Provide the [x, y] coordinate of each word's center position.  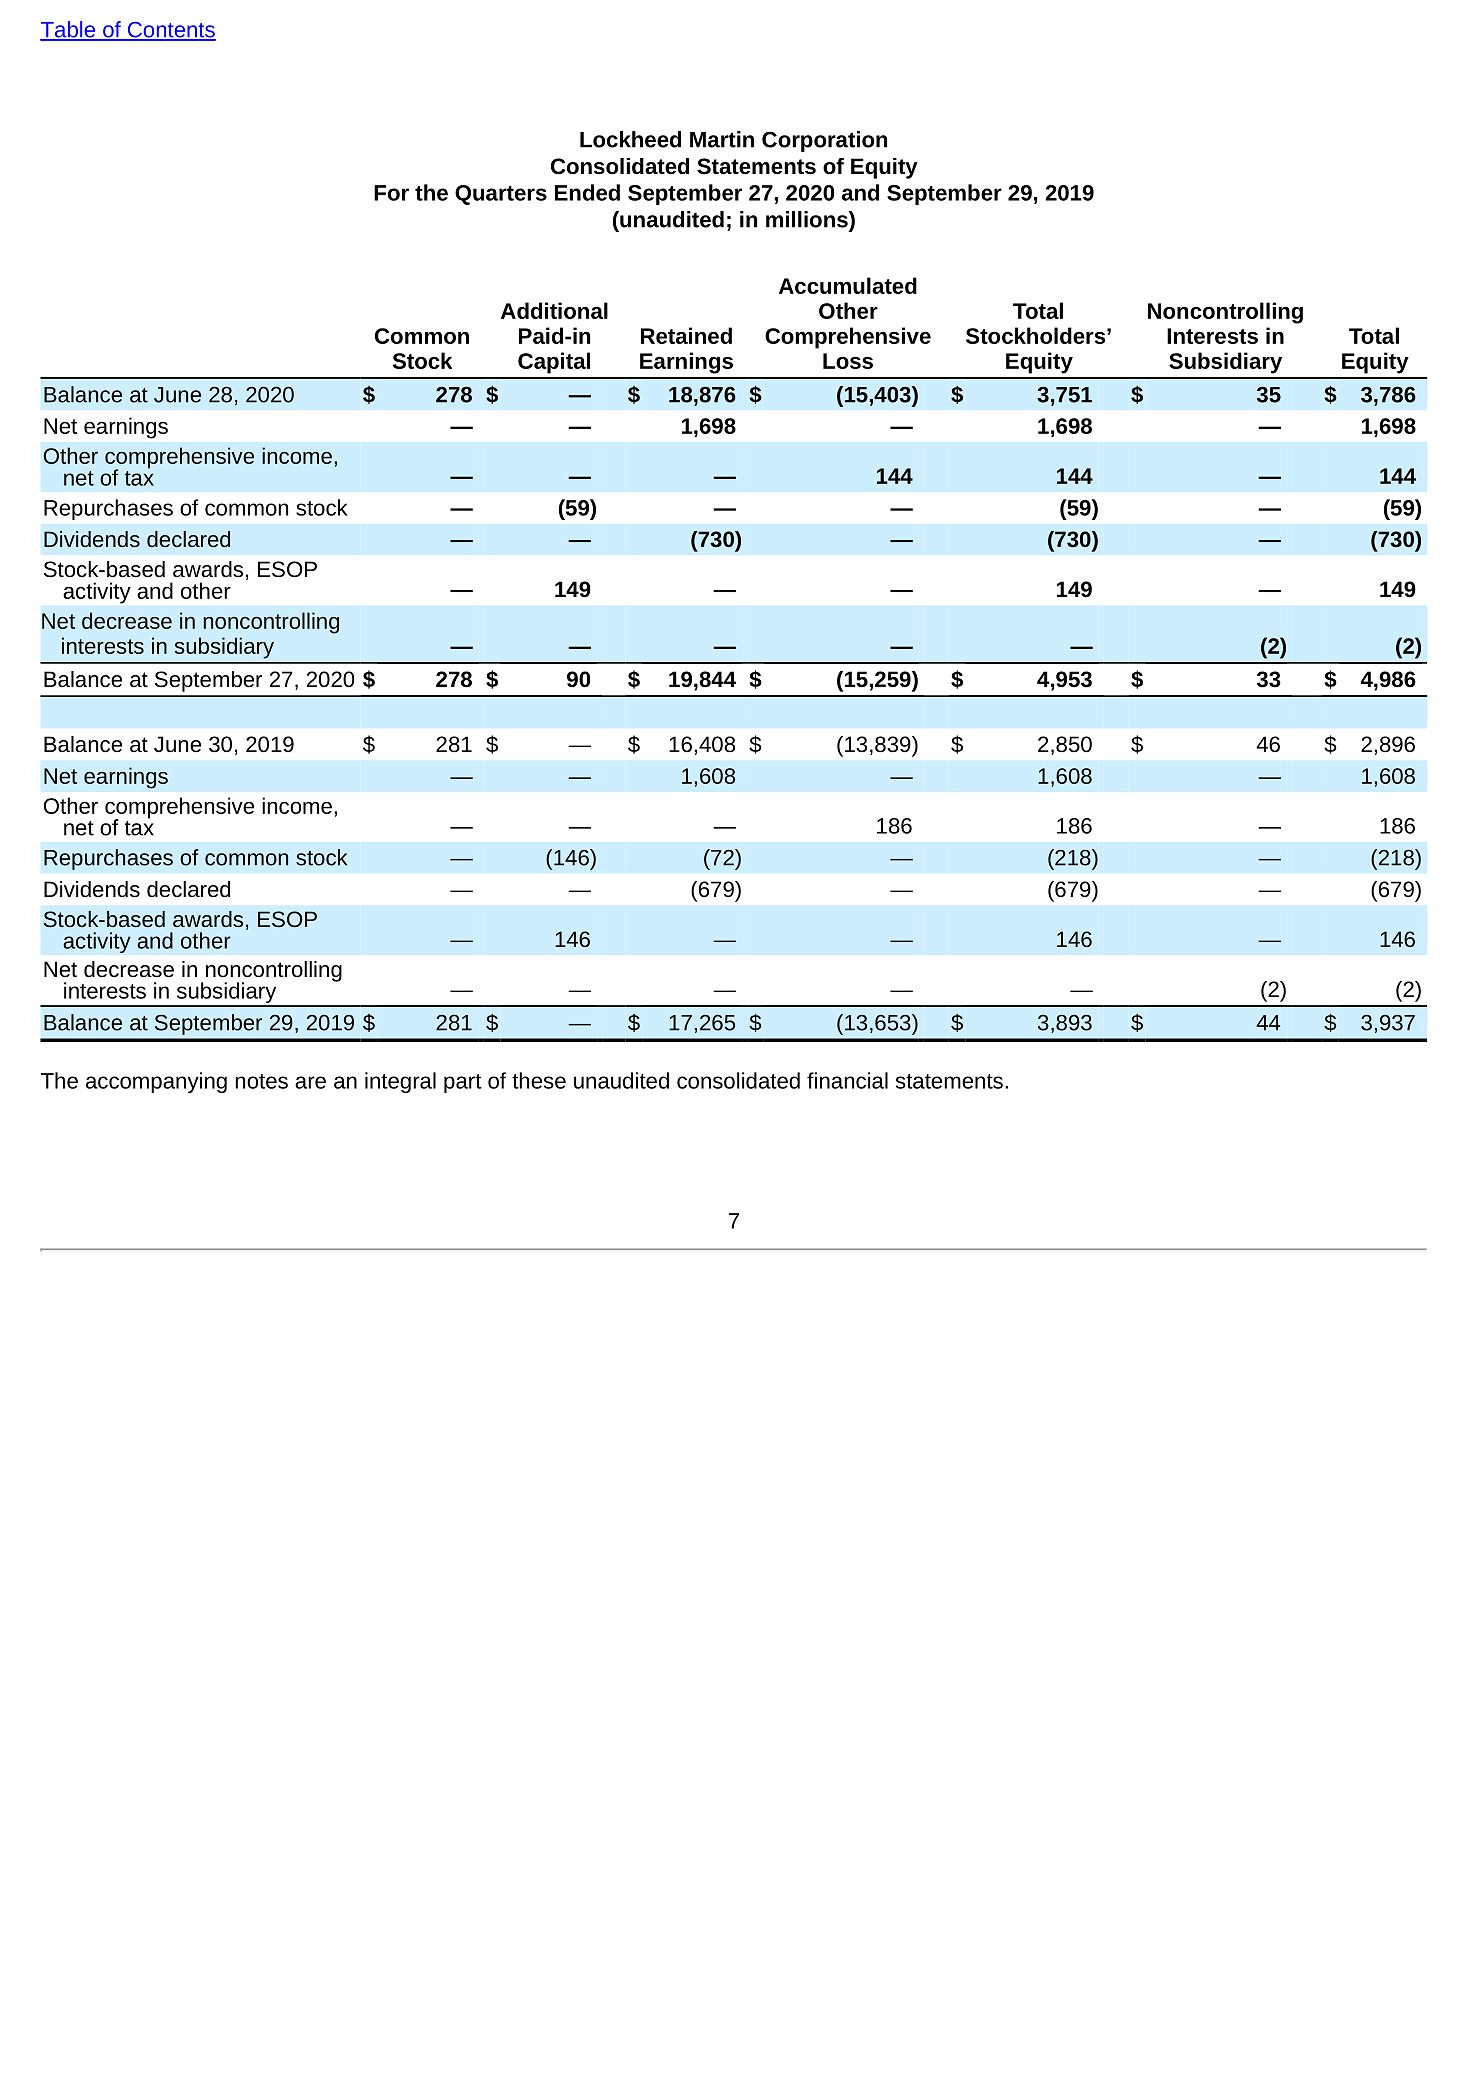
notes [261, 1081]
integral [400, 1082]
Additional [554, 310]
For [391, 193]
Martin [722, 139]
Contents [170, 31]
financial [847, 1080]
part [463, 1083]
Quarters [501, 195]
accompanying [156, 1082]
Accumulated [848, 285]
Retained [686, 335]
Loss [848, 361]
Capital [554, 363]
